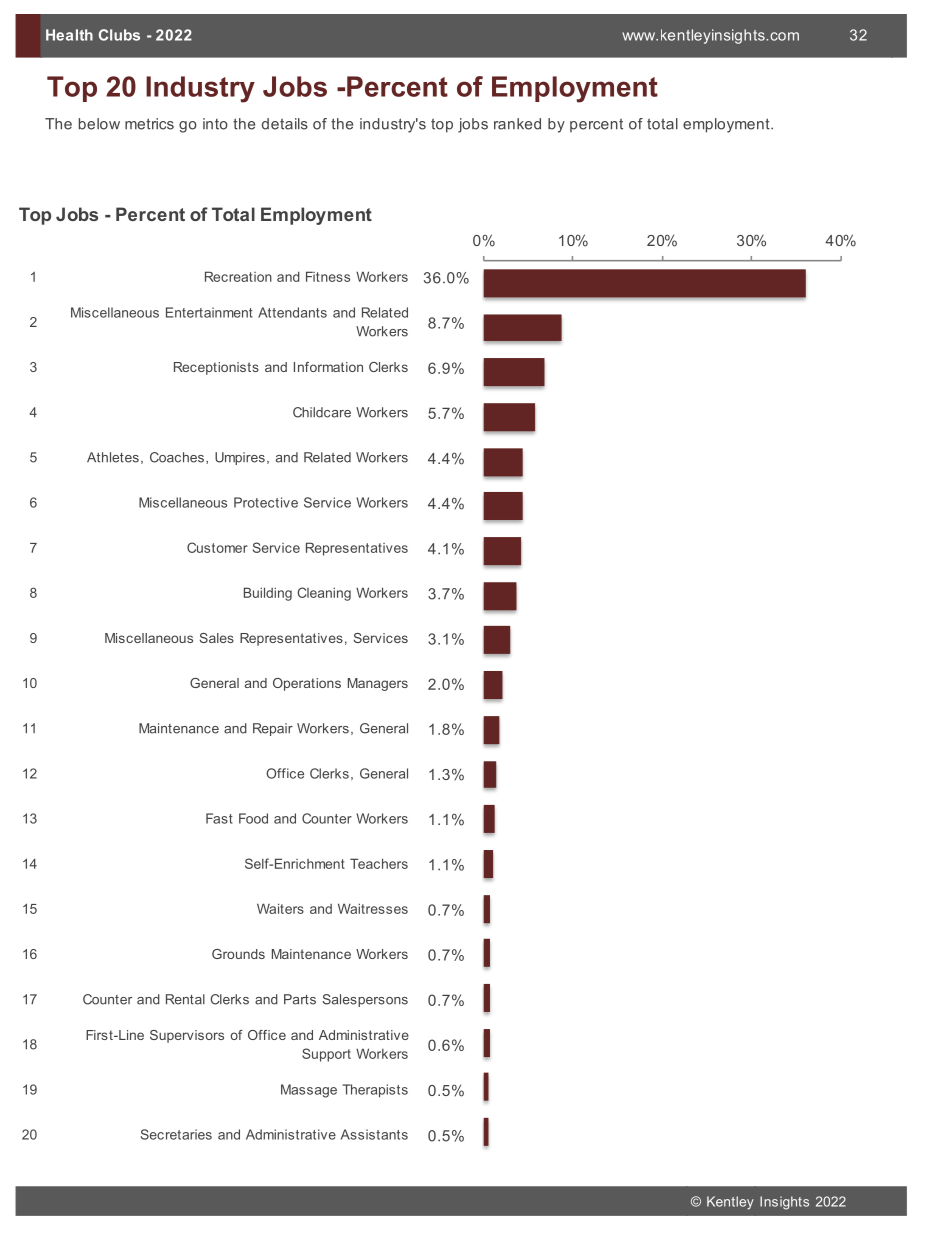 The image size is (952, 1233). Describe the element at coordinates (219, 818) in the screenshot. I see `Fast` at that location.
